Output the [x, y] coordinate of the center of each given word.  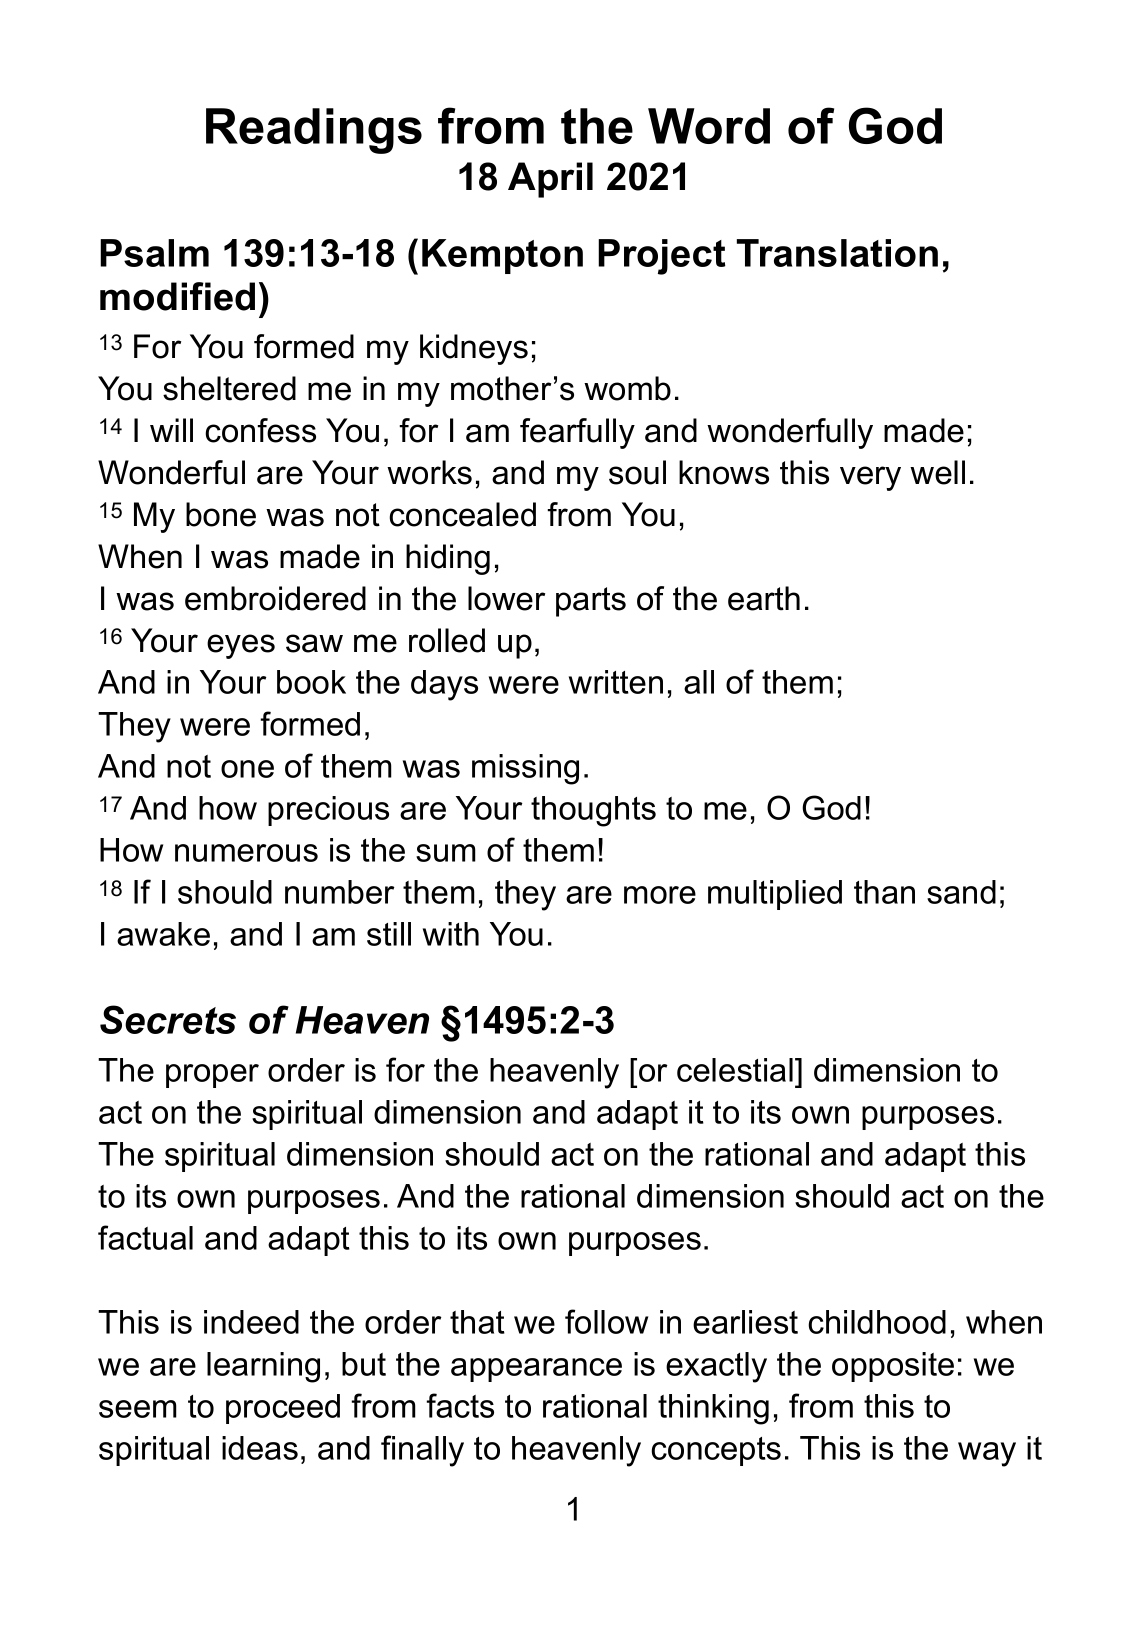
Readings [314, 131]
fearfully [577, 433]
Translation [837, 253]
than [884, 892]
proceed [283, 1409]
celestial [735, 1070]
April [550, 180]
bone [221, 514]
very [870, 478]
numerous [246, 853]
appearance [536, 1370]
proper [212, 1076]
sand [961, 892]
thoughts [593, 811]
